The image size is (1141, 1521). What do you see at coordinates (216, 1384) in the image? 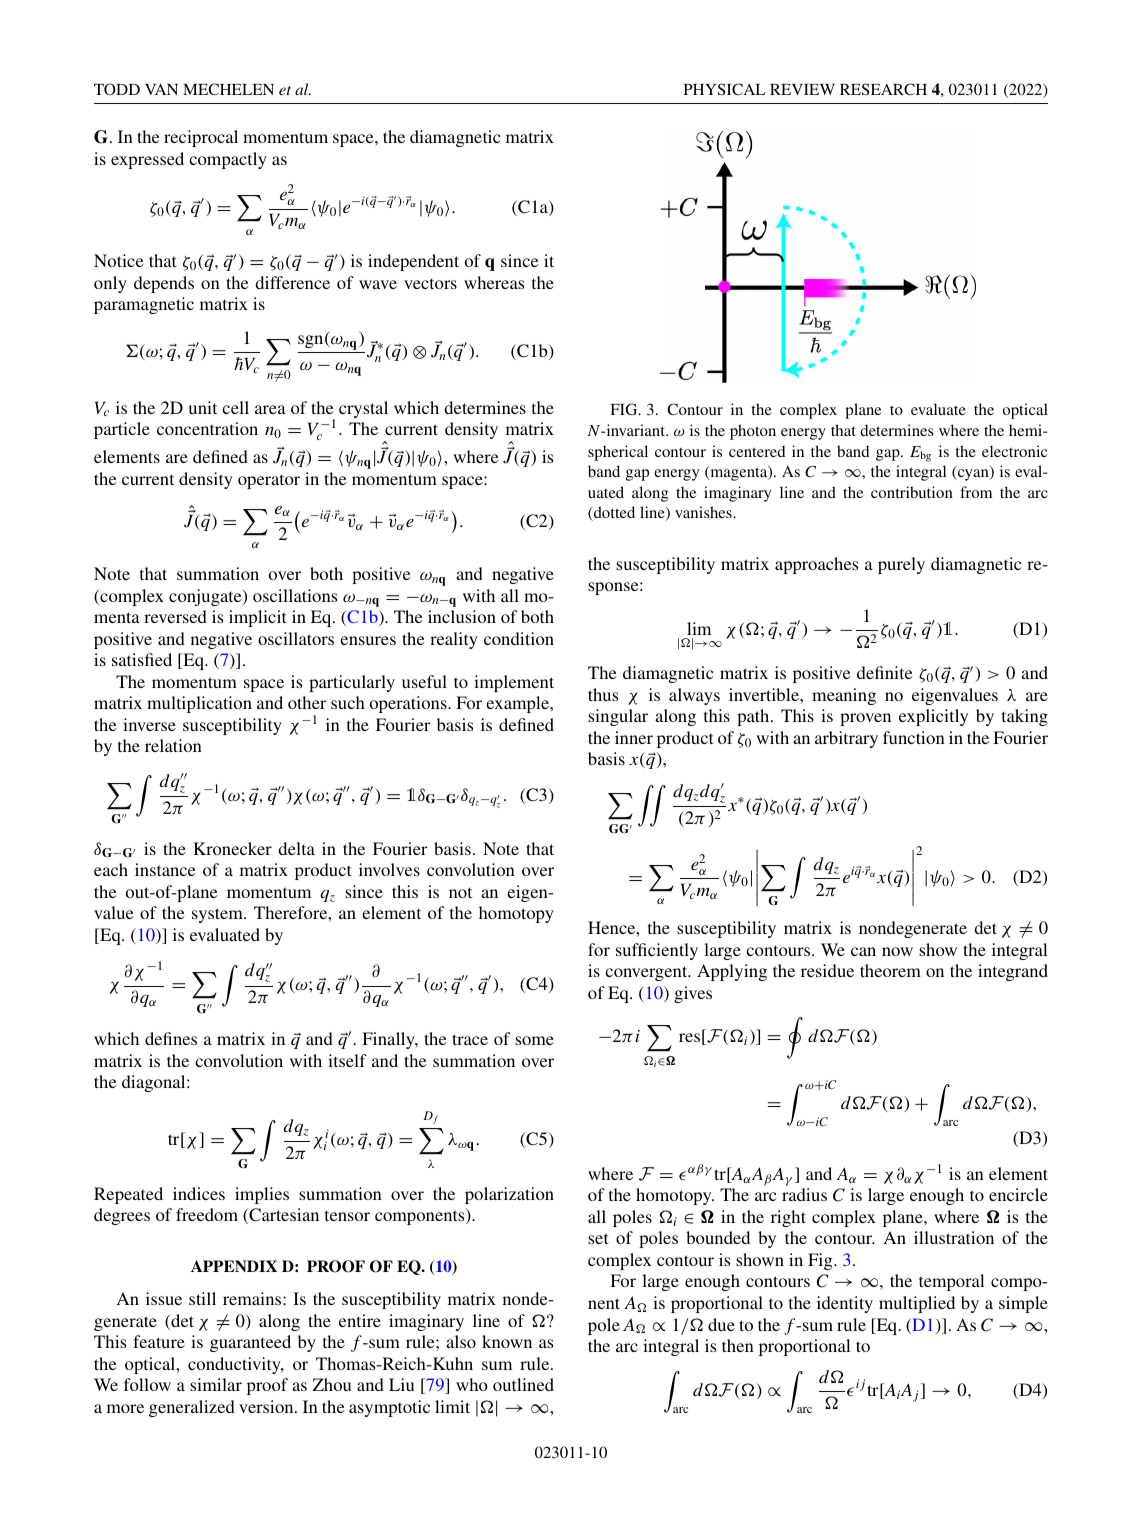
I see `similar` at bounding box center [216, 1384].
